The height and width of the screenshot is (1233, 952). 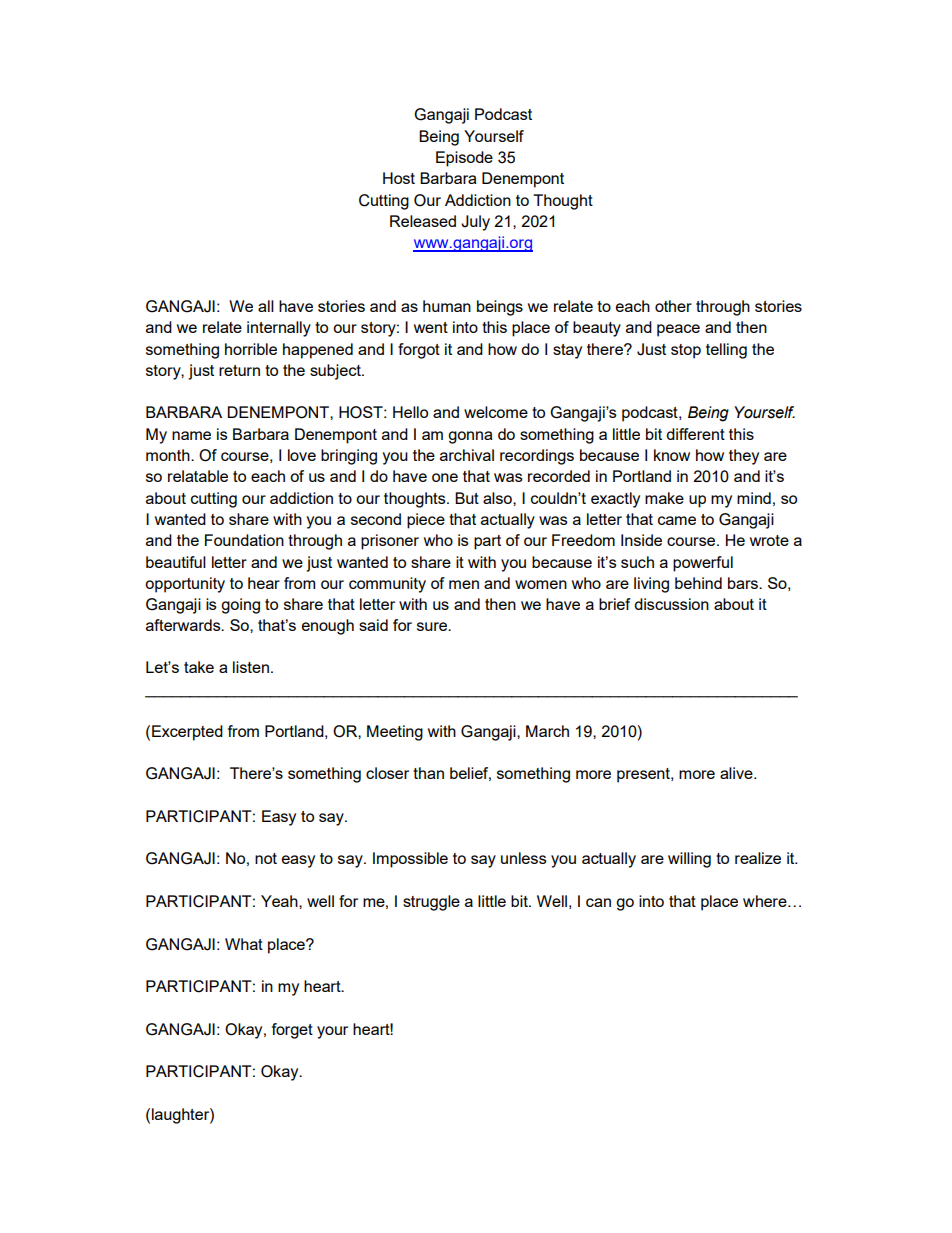 I want to click on where, so click(x=766, y=901).
